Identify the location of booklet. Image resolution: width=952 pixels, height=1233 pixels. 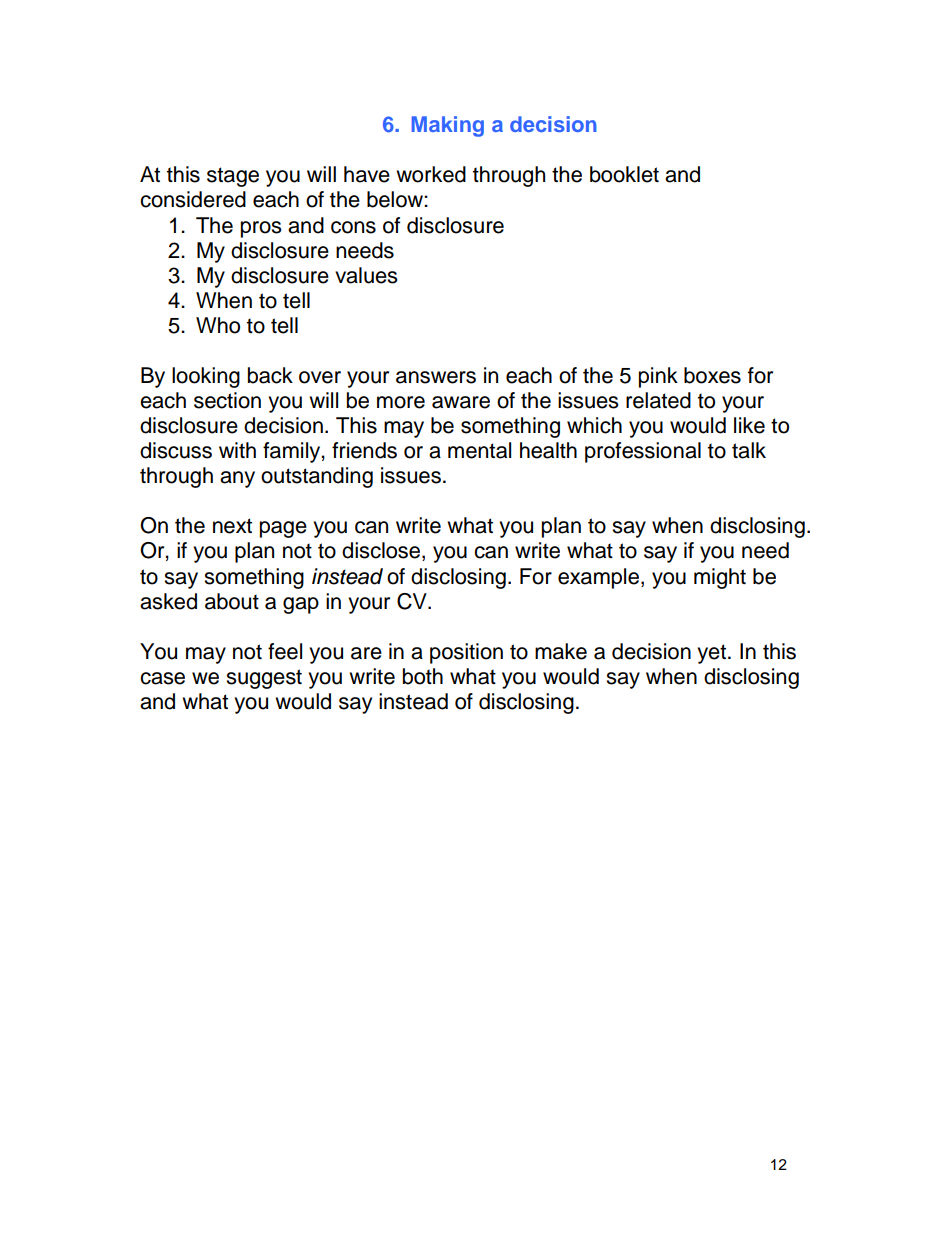
(624, 174).
